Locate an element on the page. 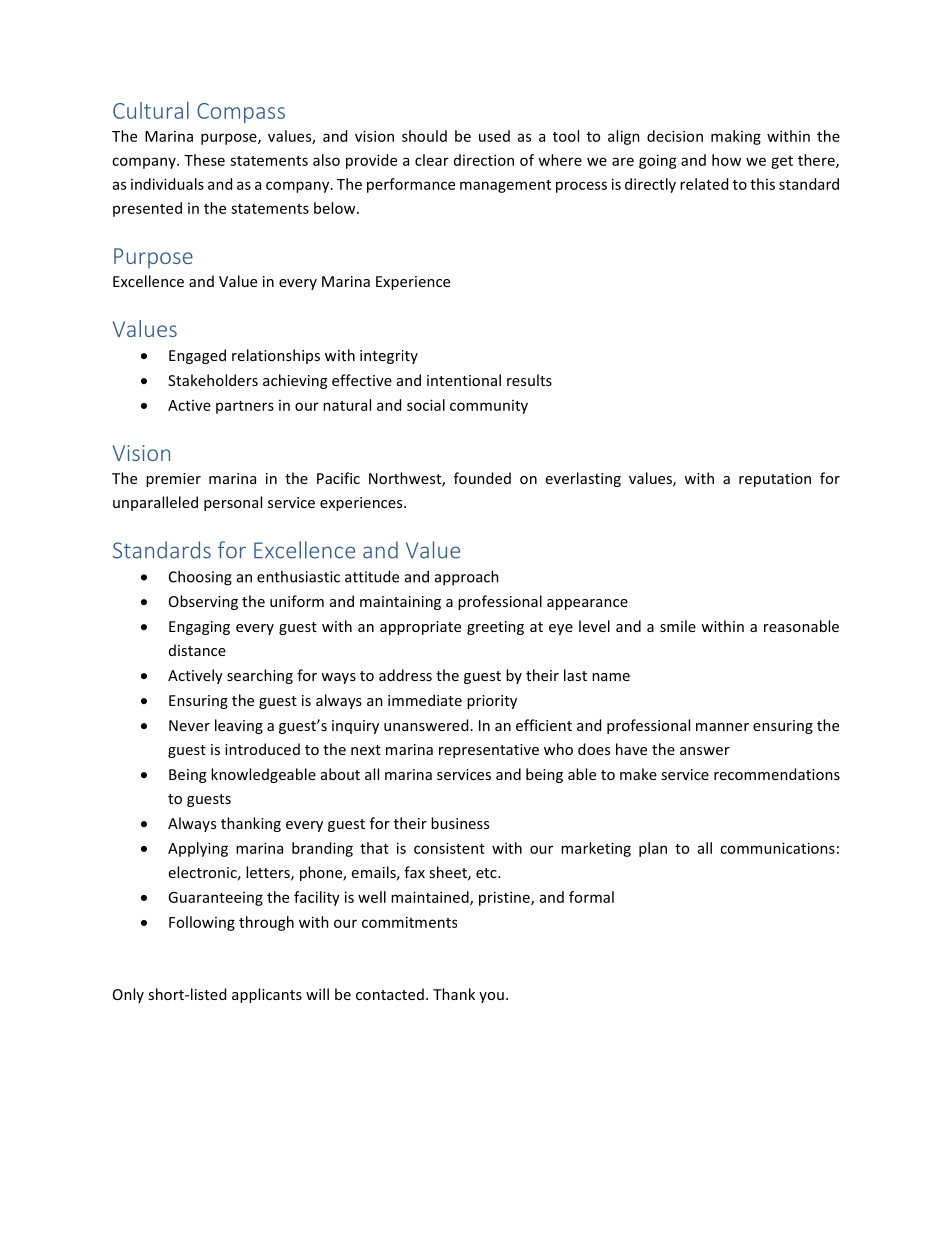 This page has height=1233, width=952. making is located at coordinates (736, 137).
